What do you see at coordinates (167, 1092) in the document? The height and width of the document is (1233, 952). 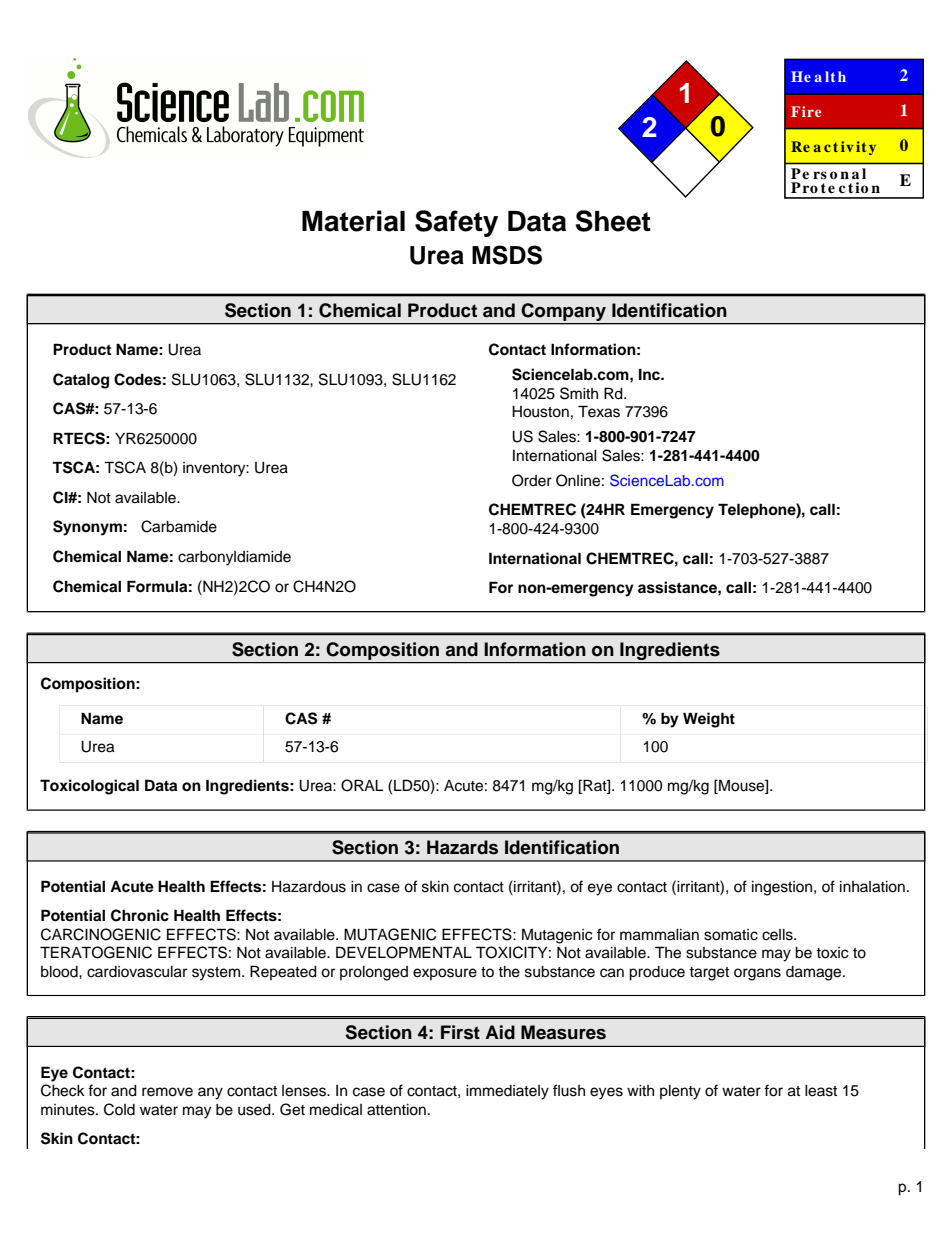 I see `remove` at bounding box center [167, 1092].
